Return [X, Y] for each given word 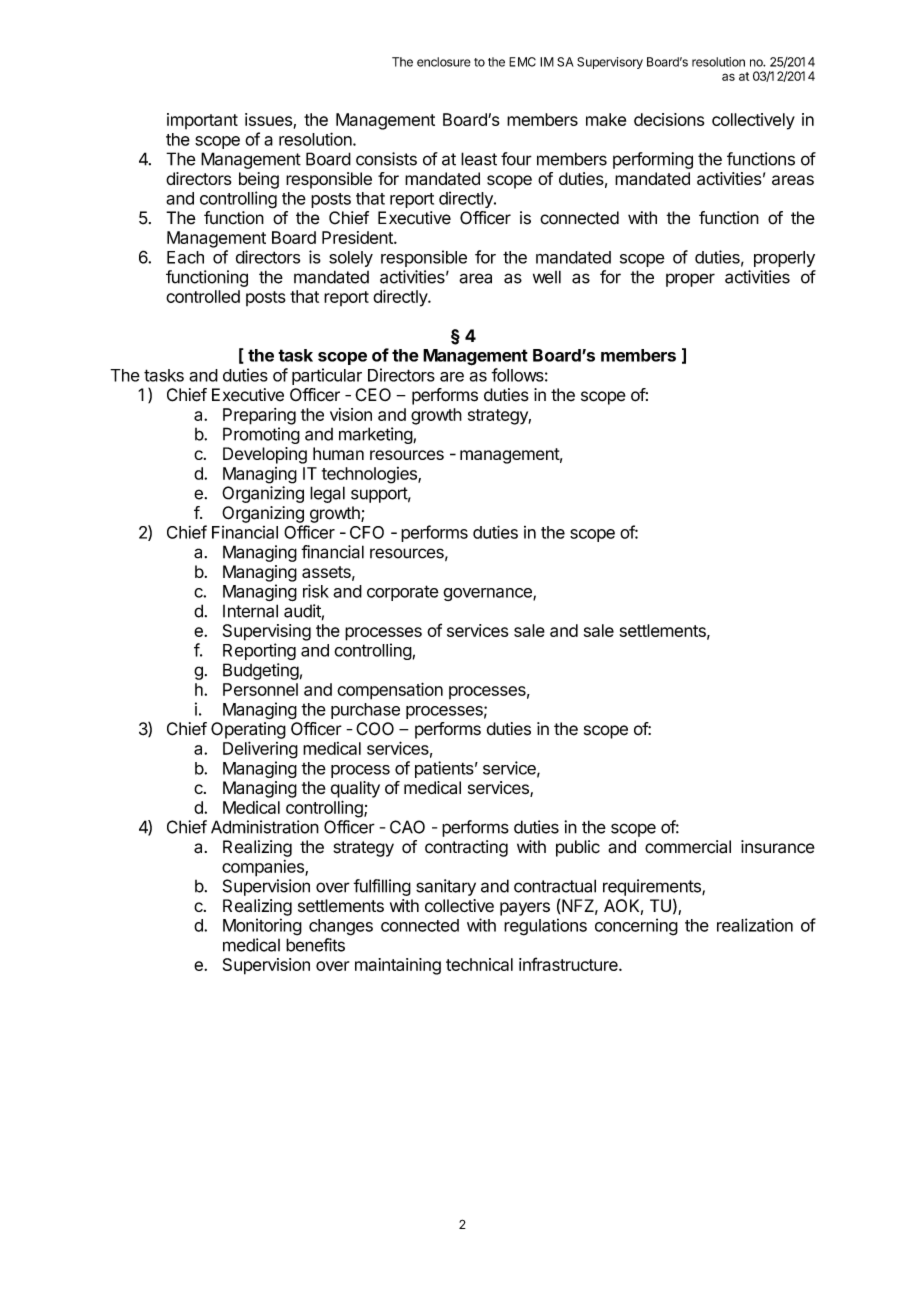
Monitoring [262, 927]
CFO [367, 532]
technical [479, 964]
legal [327, 494]
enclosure [444, 62]
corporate [403, 593]
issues [268, 119]
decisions [669, 119]
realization [755, 925]
